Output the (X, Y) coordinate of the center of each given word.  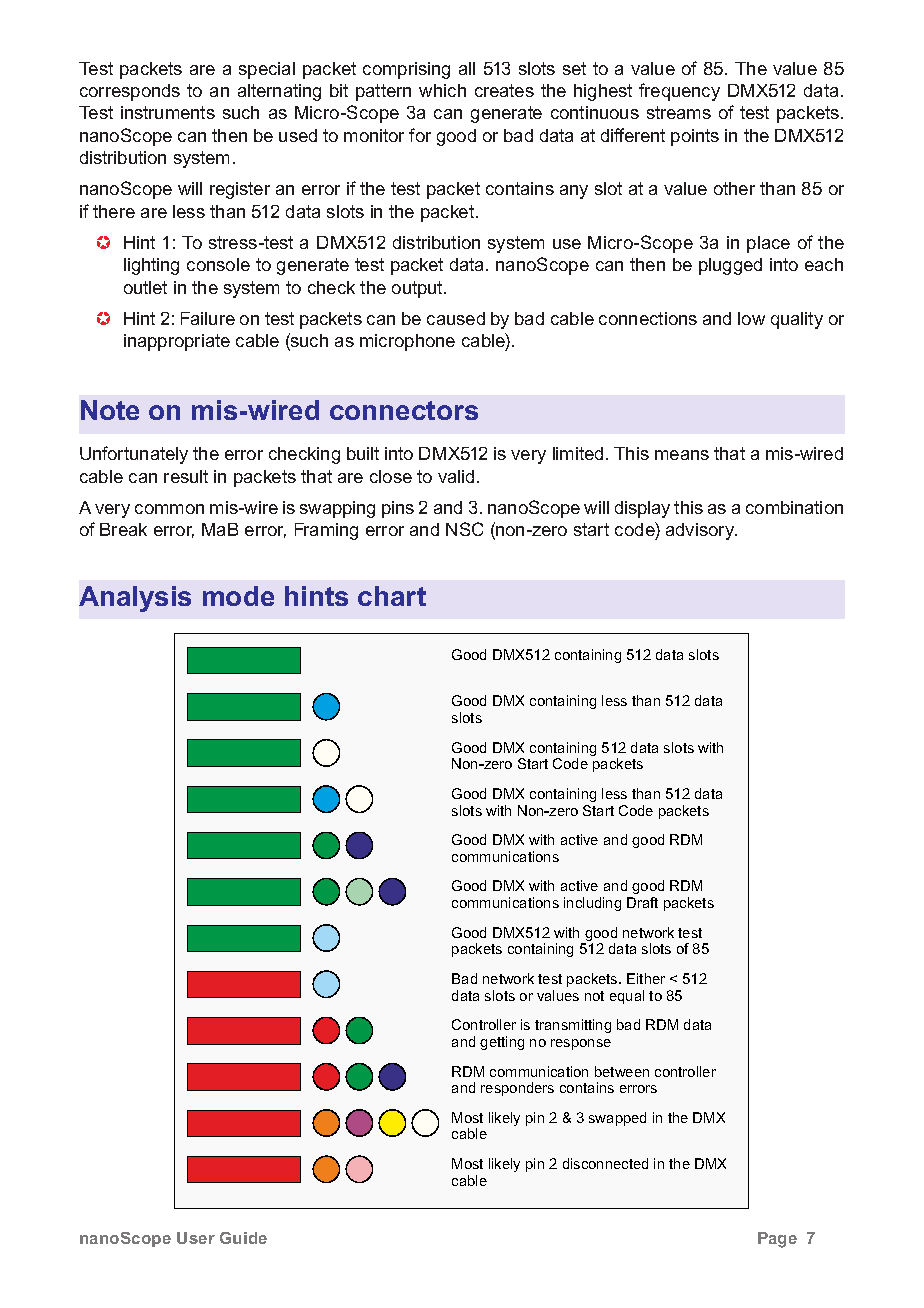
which (442, 90)
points (695, 137)
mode (238, 596)
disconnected (605, 1163)
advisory (701, 531)
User (196, 1238)
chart (392, 596)
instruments (168, 112)
